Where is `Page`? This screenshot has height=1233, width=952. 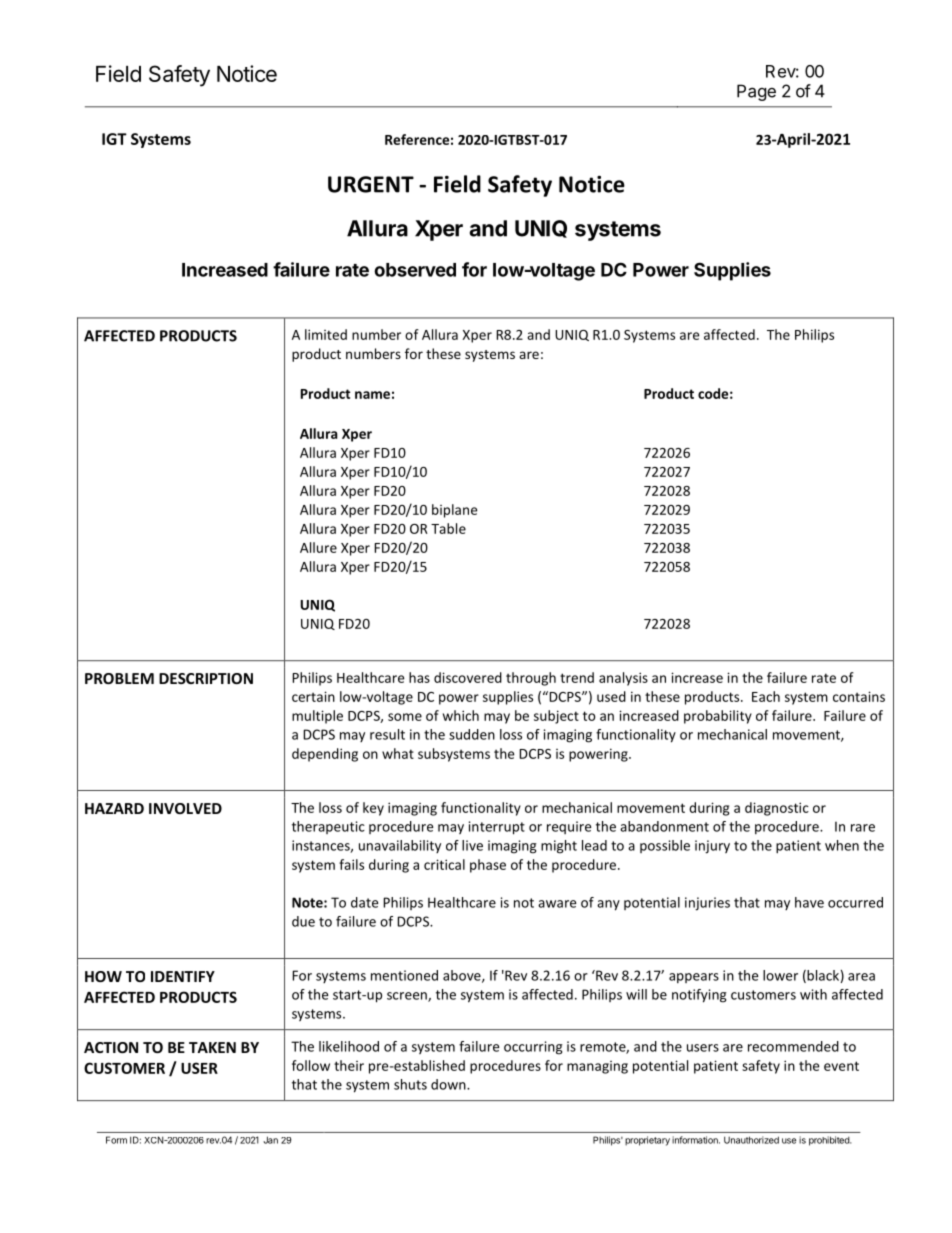
Page is located at coordinates (756, 92).
